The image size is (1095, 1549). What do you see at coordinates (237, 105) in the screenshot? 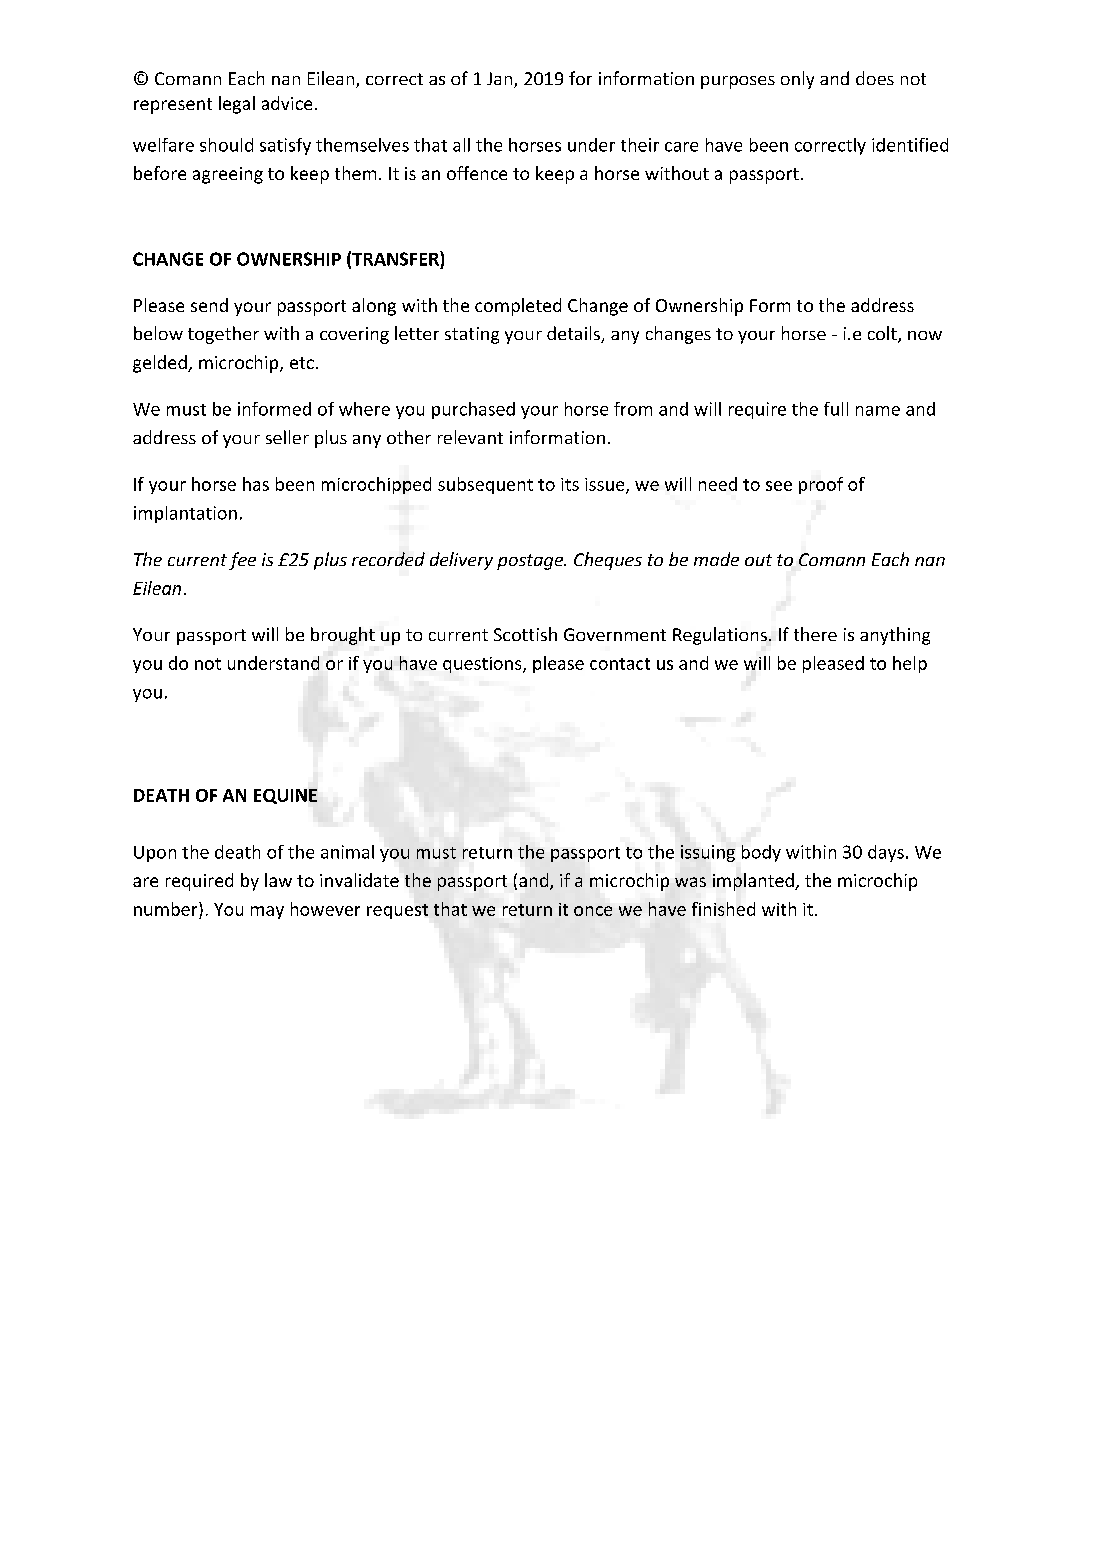
I see `legal` at bounding box center [237, 105].
